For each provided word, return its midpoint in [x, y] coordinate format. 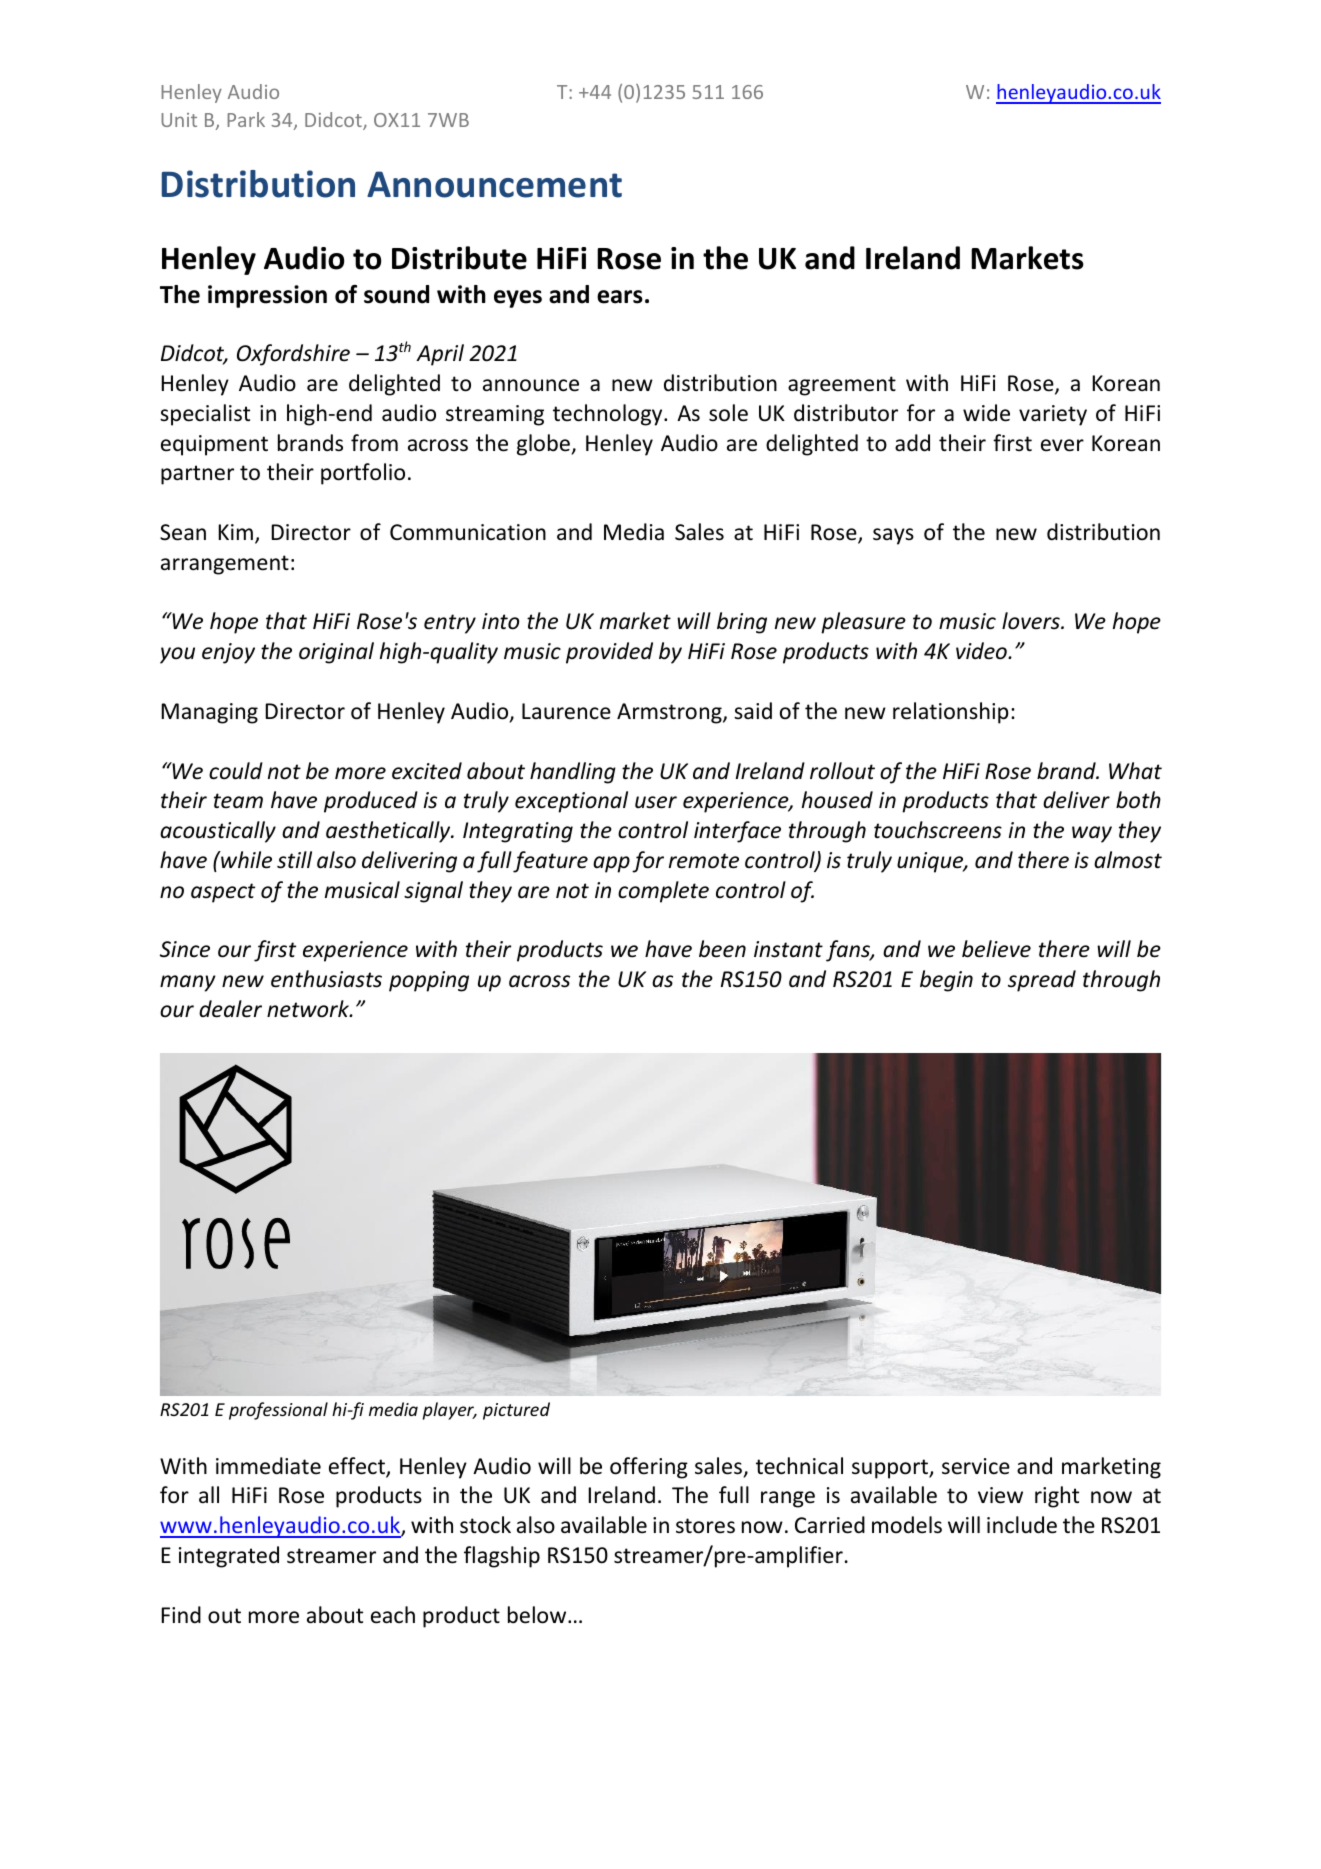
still [294, 860]
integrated [229, 1557]
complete [663, 892]
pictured [516, 1411]
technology [609, 415]
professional [278, 1411]
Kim [235, 532]
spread [1042, 981]
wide [986, 413]
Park [246, 119]
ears [620, 297]
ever [1062, 445]
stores [705, 1526]
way [1092, 834]
